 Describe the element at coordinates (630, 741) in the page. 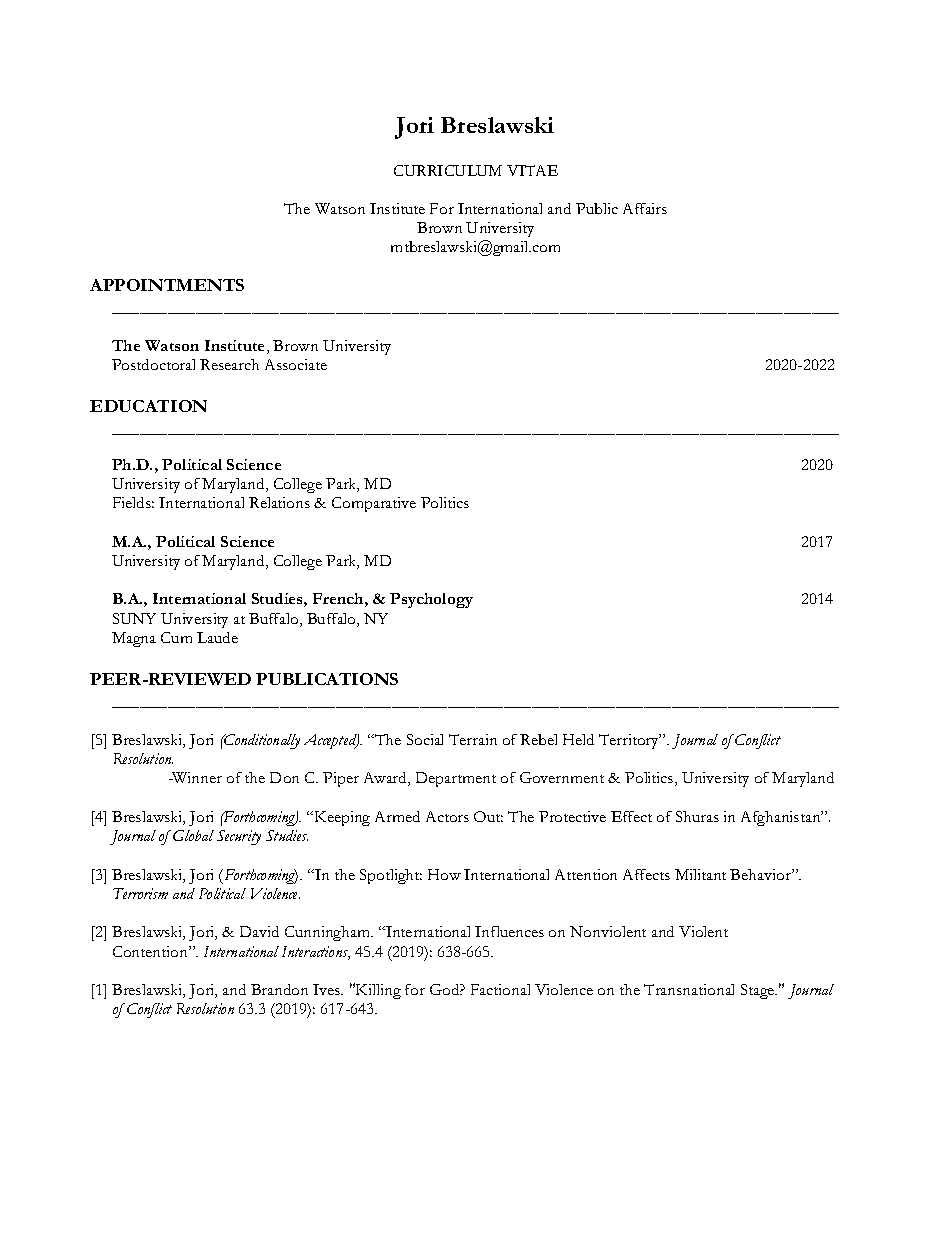

I see `Territory` at that location.
